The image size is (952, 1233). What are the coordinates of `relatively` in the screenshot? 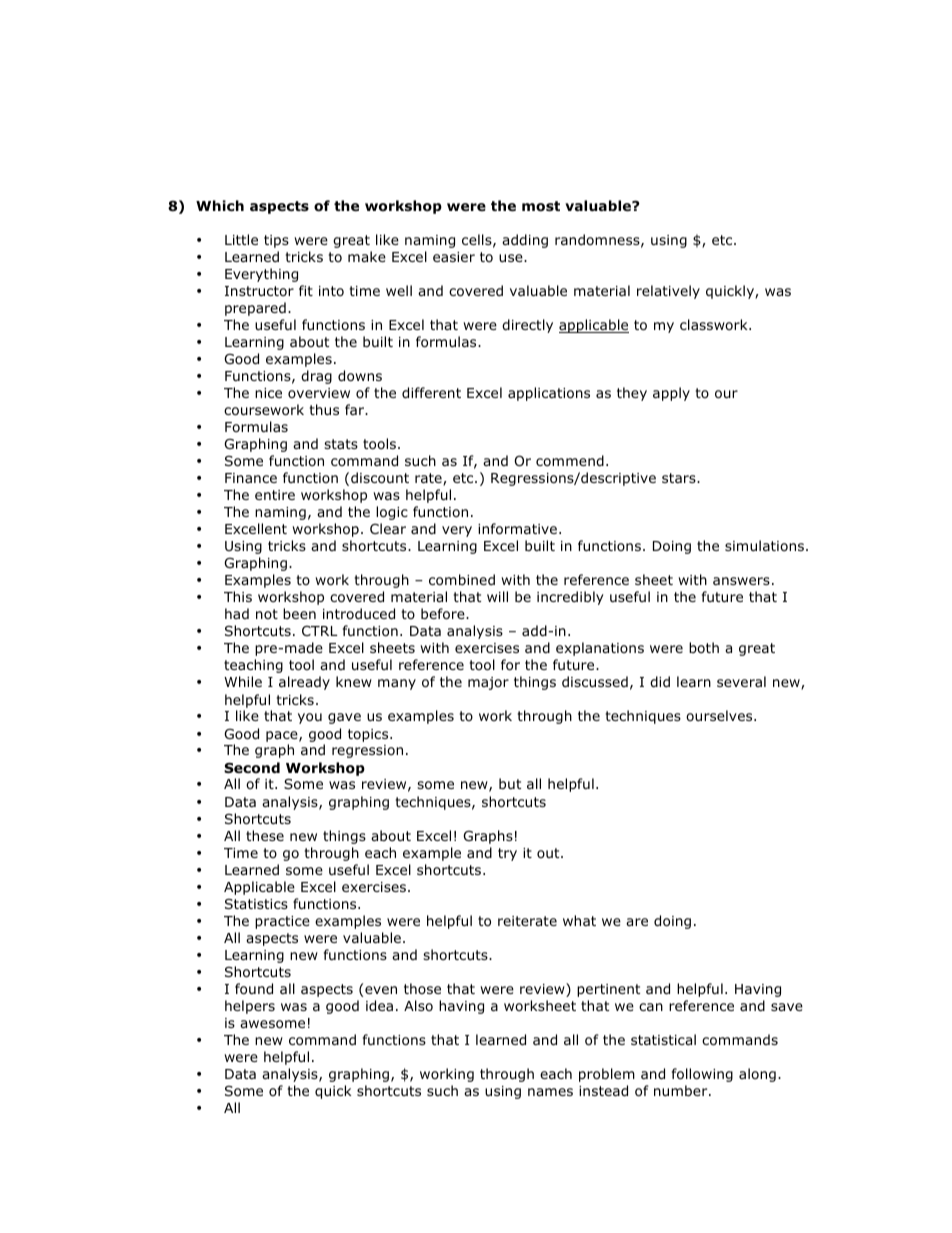 It's located at (668, 292).
